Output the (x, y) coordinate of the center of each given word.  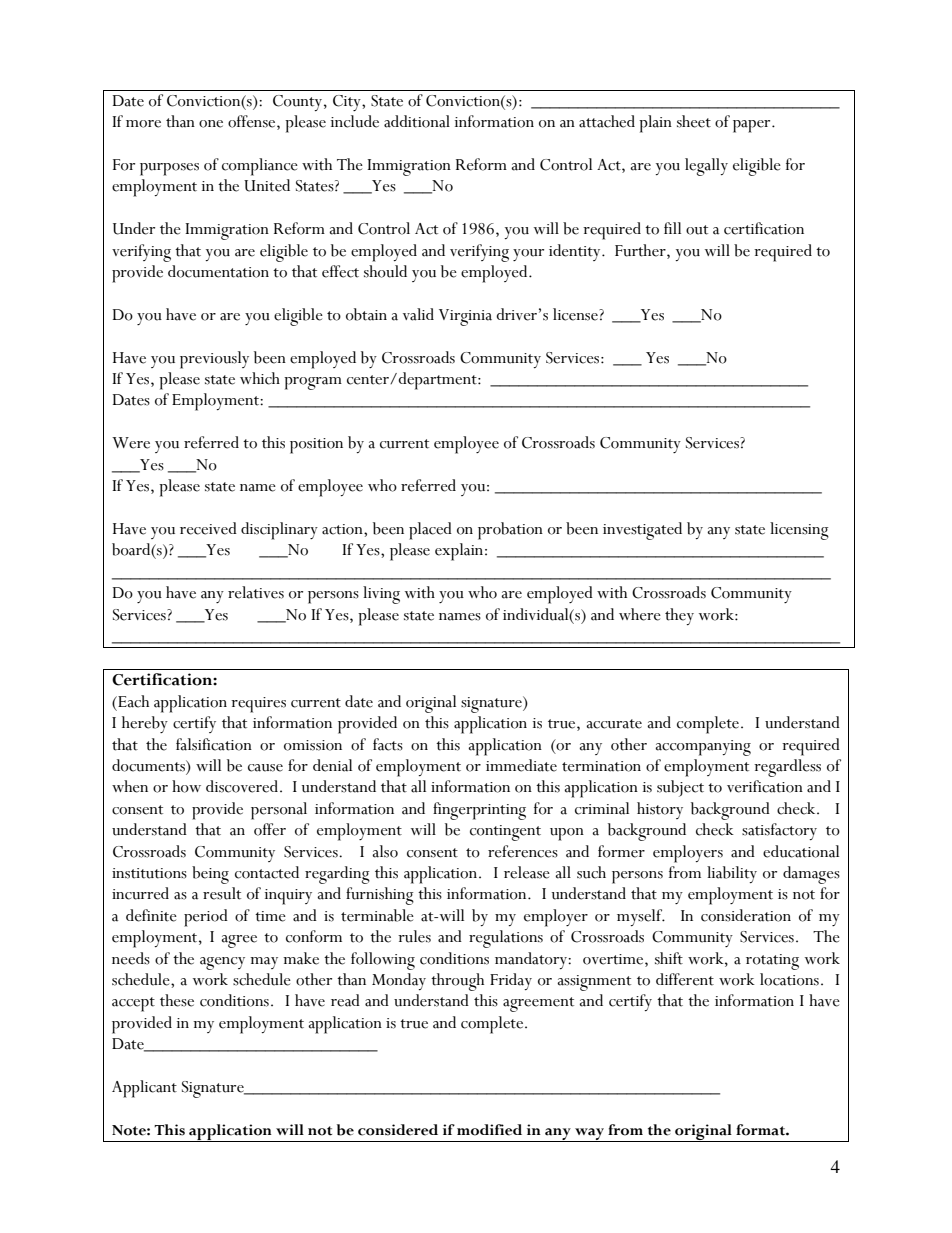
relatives (256, 592)
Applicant (144, 1089)
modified (489, 1130)
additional (417, 121)
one (211, 124)
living (381, 595)
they (679, 616)
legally (706, 167)
